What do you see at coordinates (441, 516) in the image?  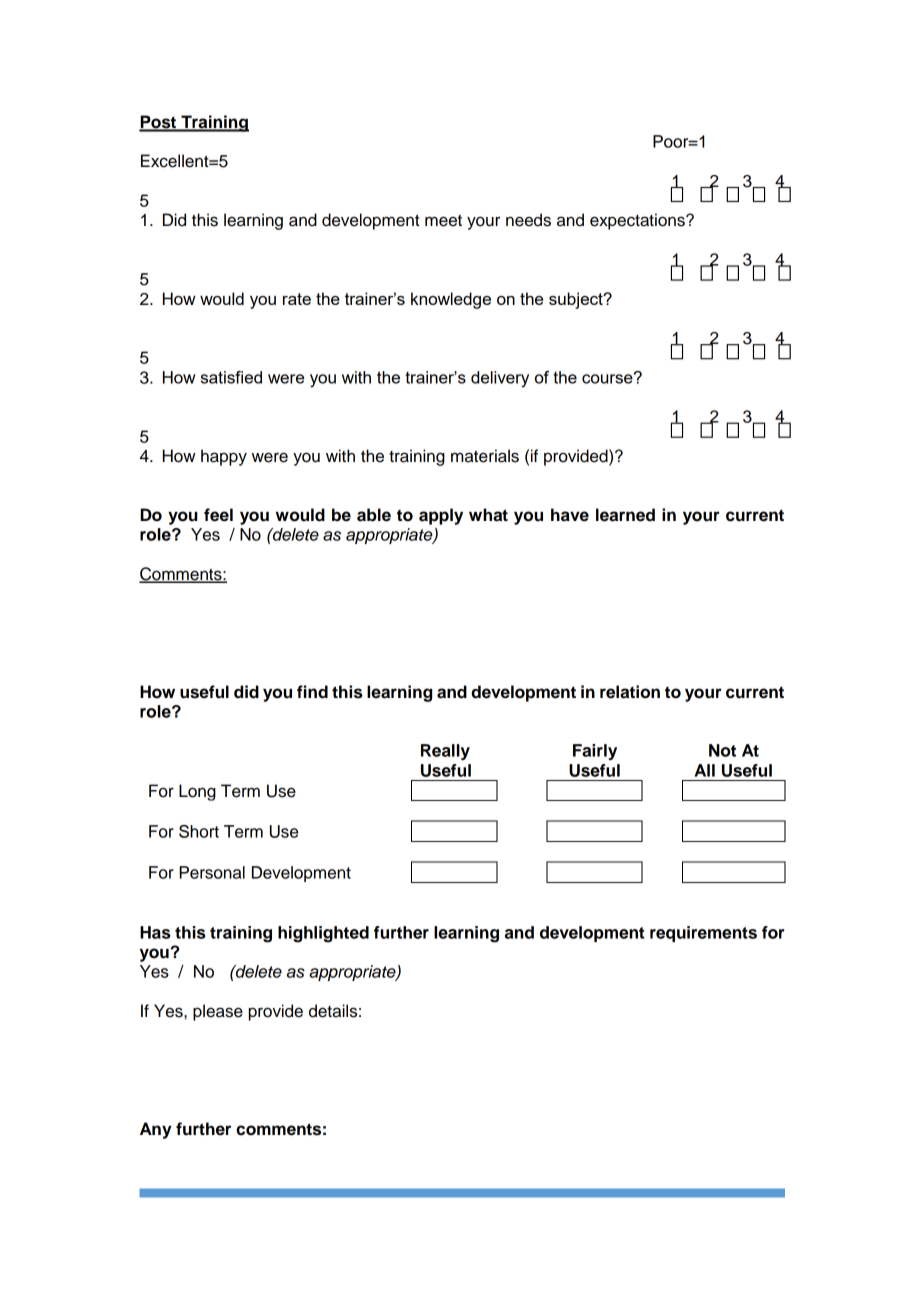 I see `apply` at bounding box center [441, 516].
